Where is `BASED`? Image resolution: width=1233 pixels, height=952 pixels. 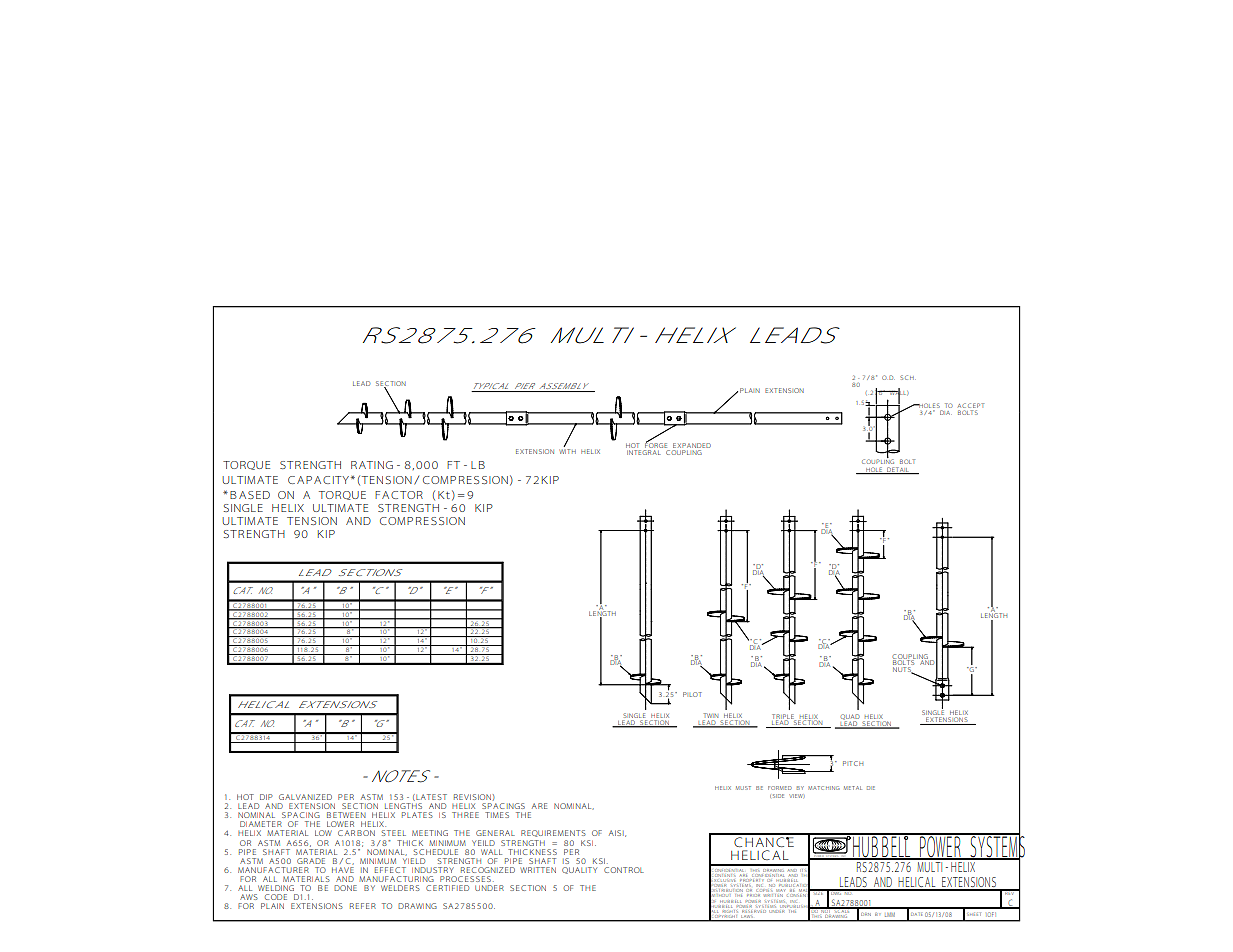
BASED is located at coordinates (250, 495).
